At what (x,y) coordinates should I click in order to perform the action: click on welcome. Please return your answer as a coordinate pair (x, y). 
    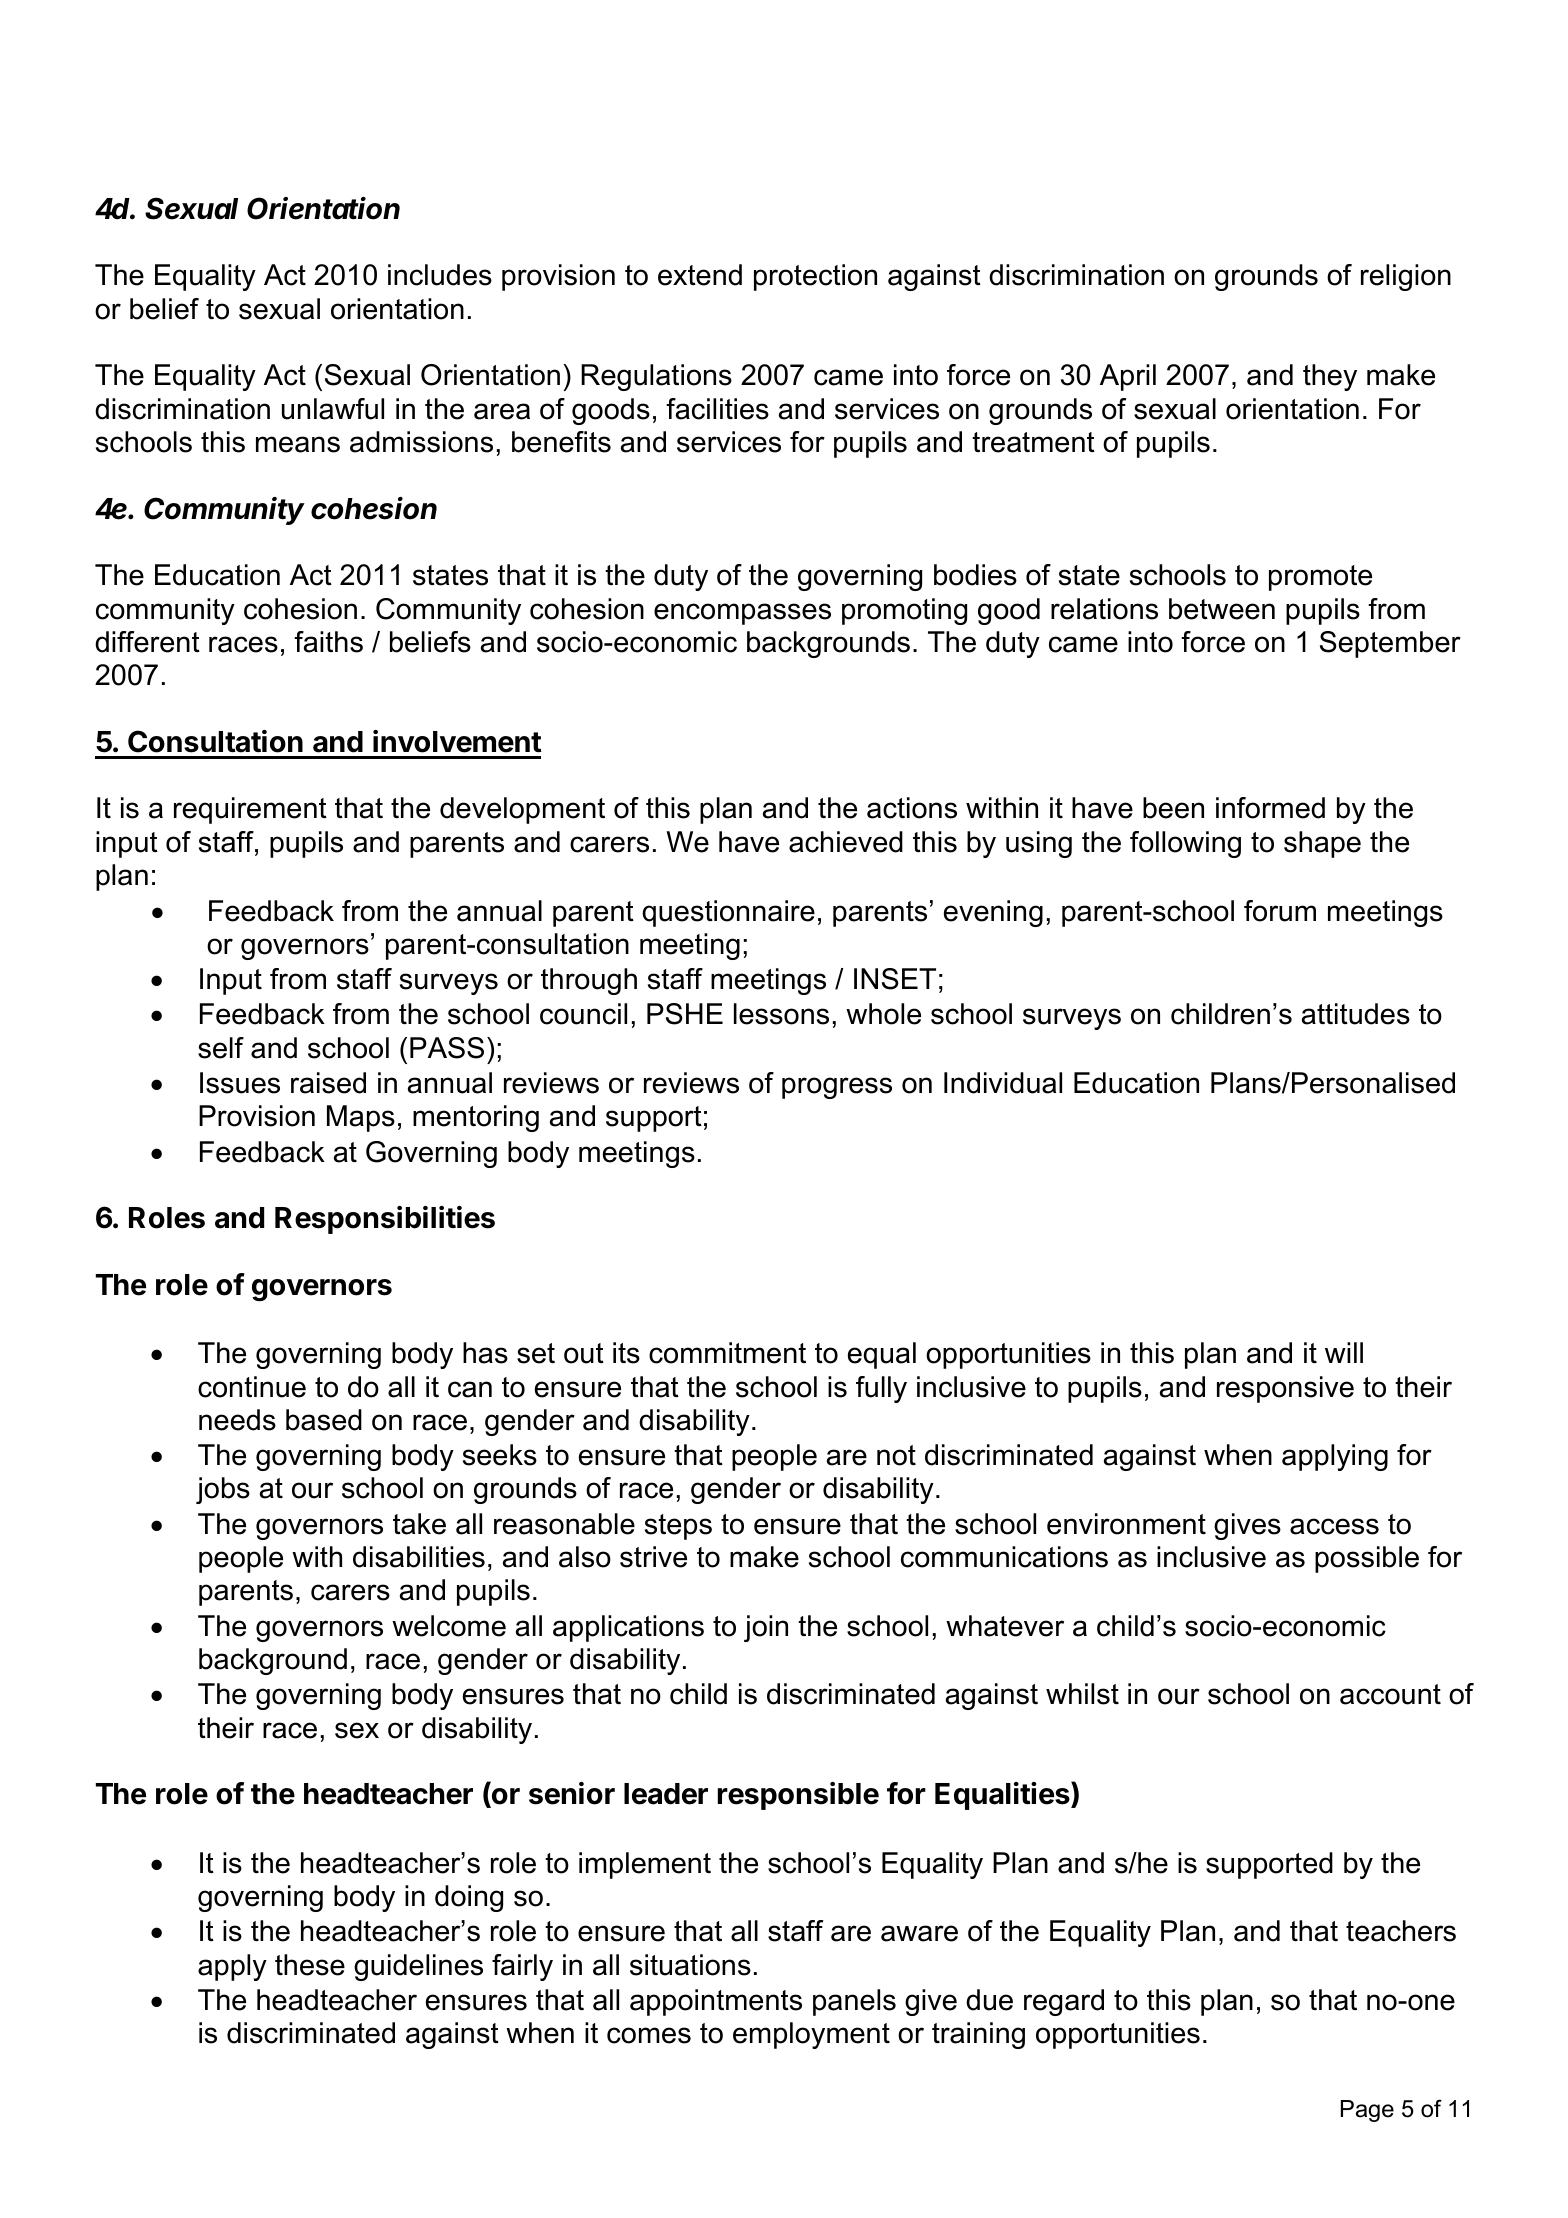
    Looking at the image, I should click on (449, 1626).
